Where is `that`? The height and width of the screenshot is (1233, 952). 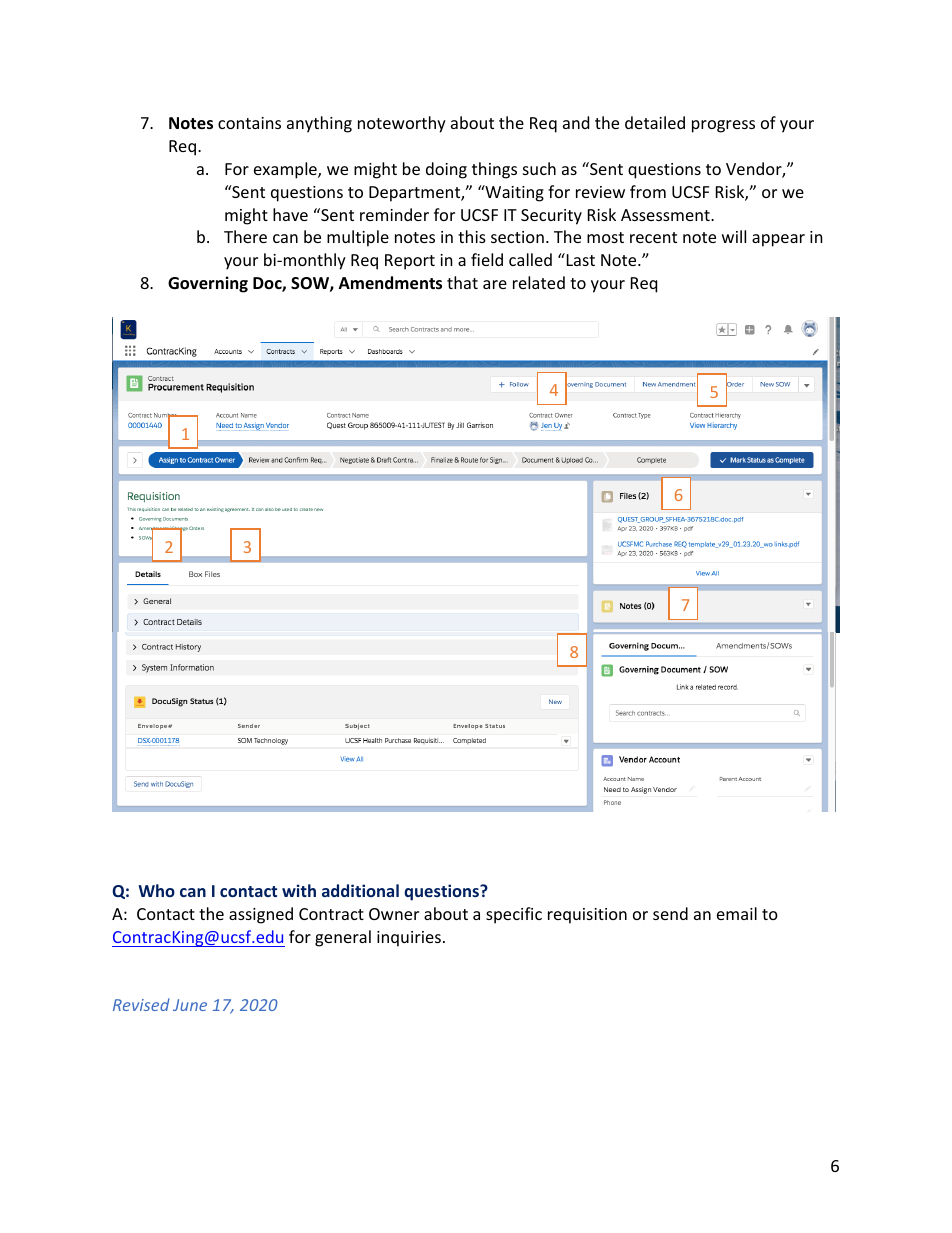 that is located at coordinates (462, 282).
